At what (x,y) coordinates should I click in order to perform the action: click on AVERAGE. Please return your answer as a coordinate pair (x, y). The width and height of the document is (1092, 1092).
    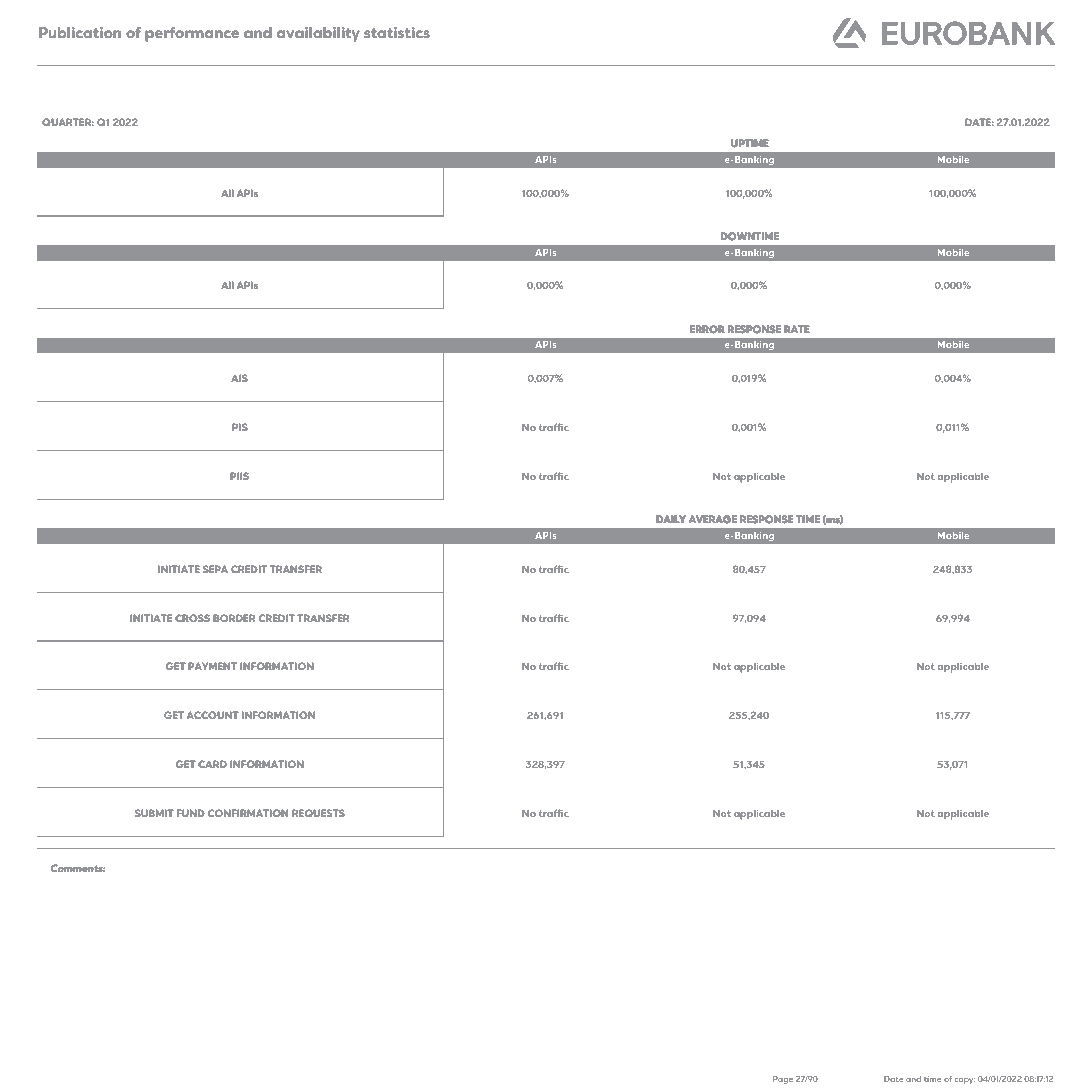
    Looking at the image, I should click on (713, 519).
